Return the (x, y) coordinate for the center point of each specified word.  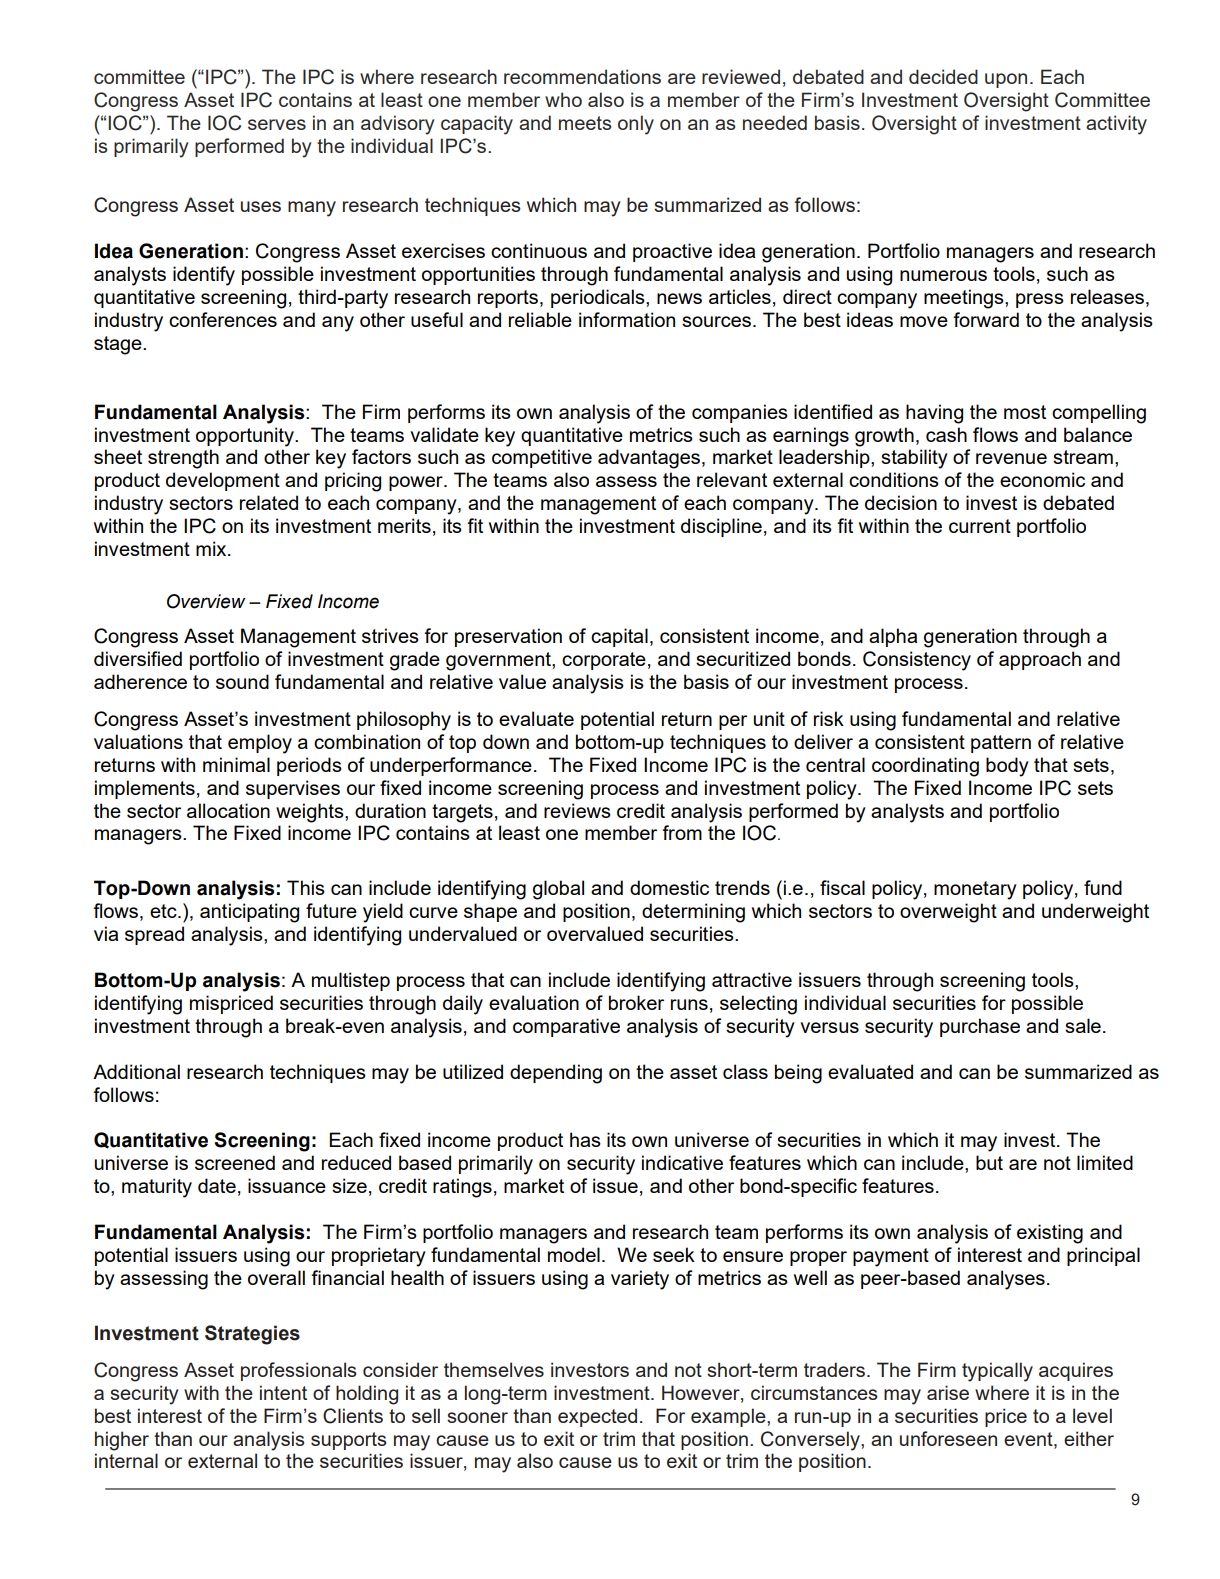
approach (1040, 660)
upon (1006, 80)
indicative (682, 1162)
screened (235, 1162)
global (558, 890)
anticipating (249, 913)
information (627, 319)
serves (277, 124)
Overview (206, 601)
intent (283, 1392)
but (989, 1162)
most (1025, 412)
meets (585, 123)
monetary (975, 890)
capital (619, 637)
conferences (223, 319)
